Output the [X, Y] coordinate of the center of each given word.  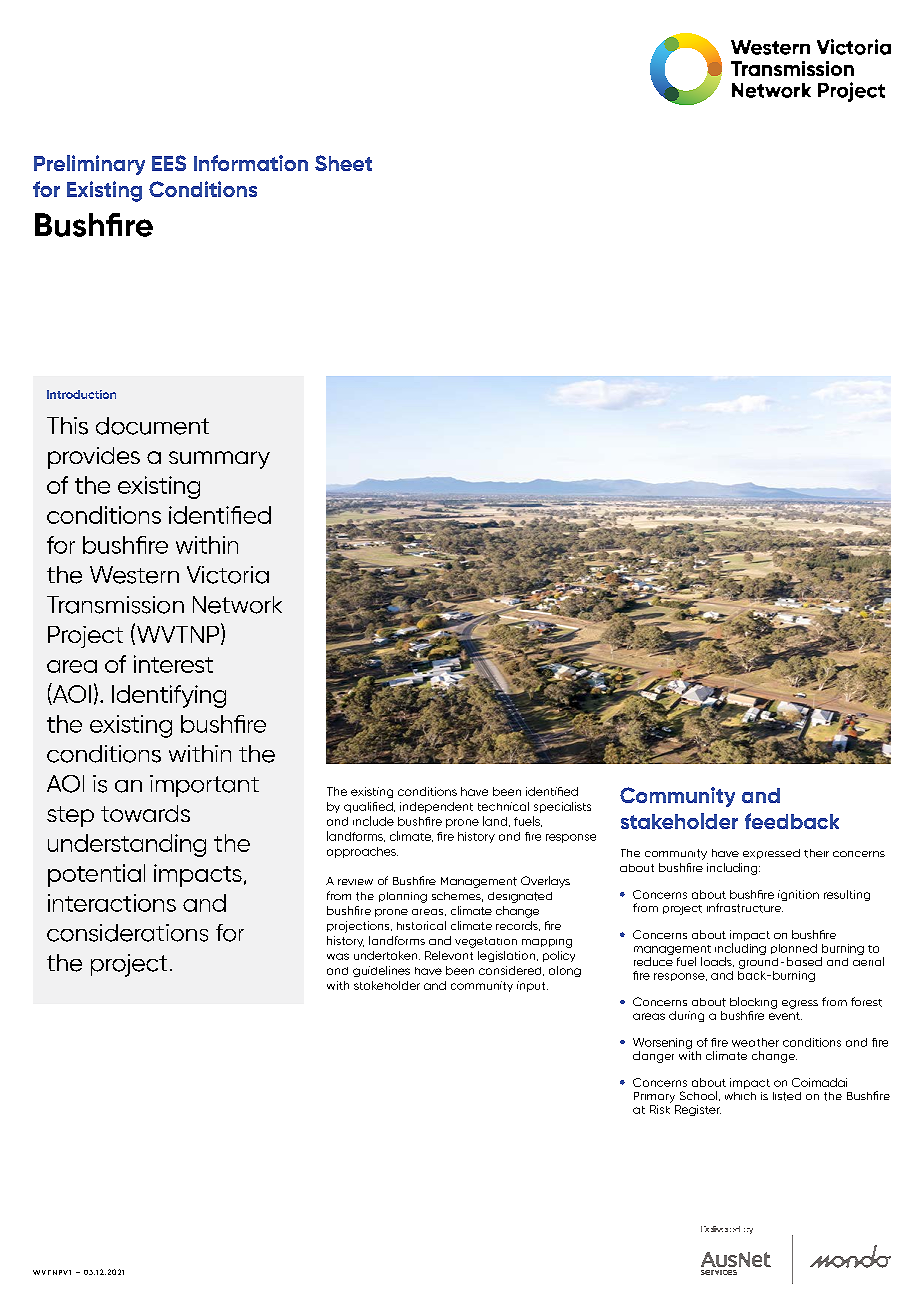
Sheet [343, 163]
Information [251, 163]
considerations [127, 933]
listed [787, 1096]
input [532, 986]
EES [169, 163]
